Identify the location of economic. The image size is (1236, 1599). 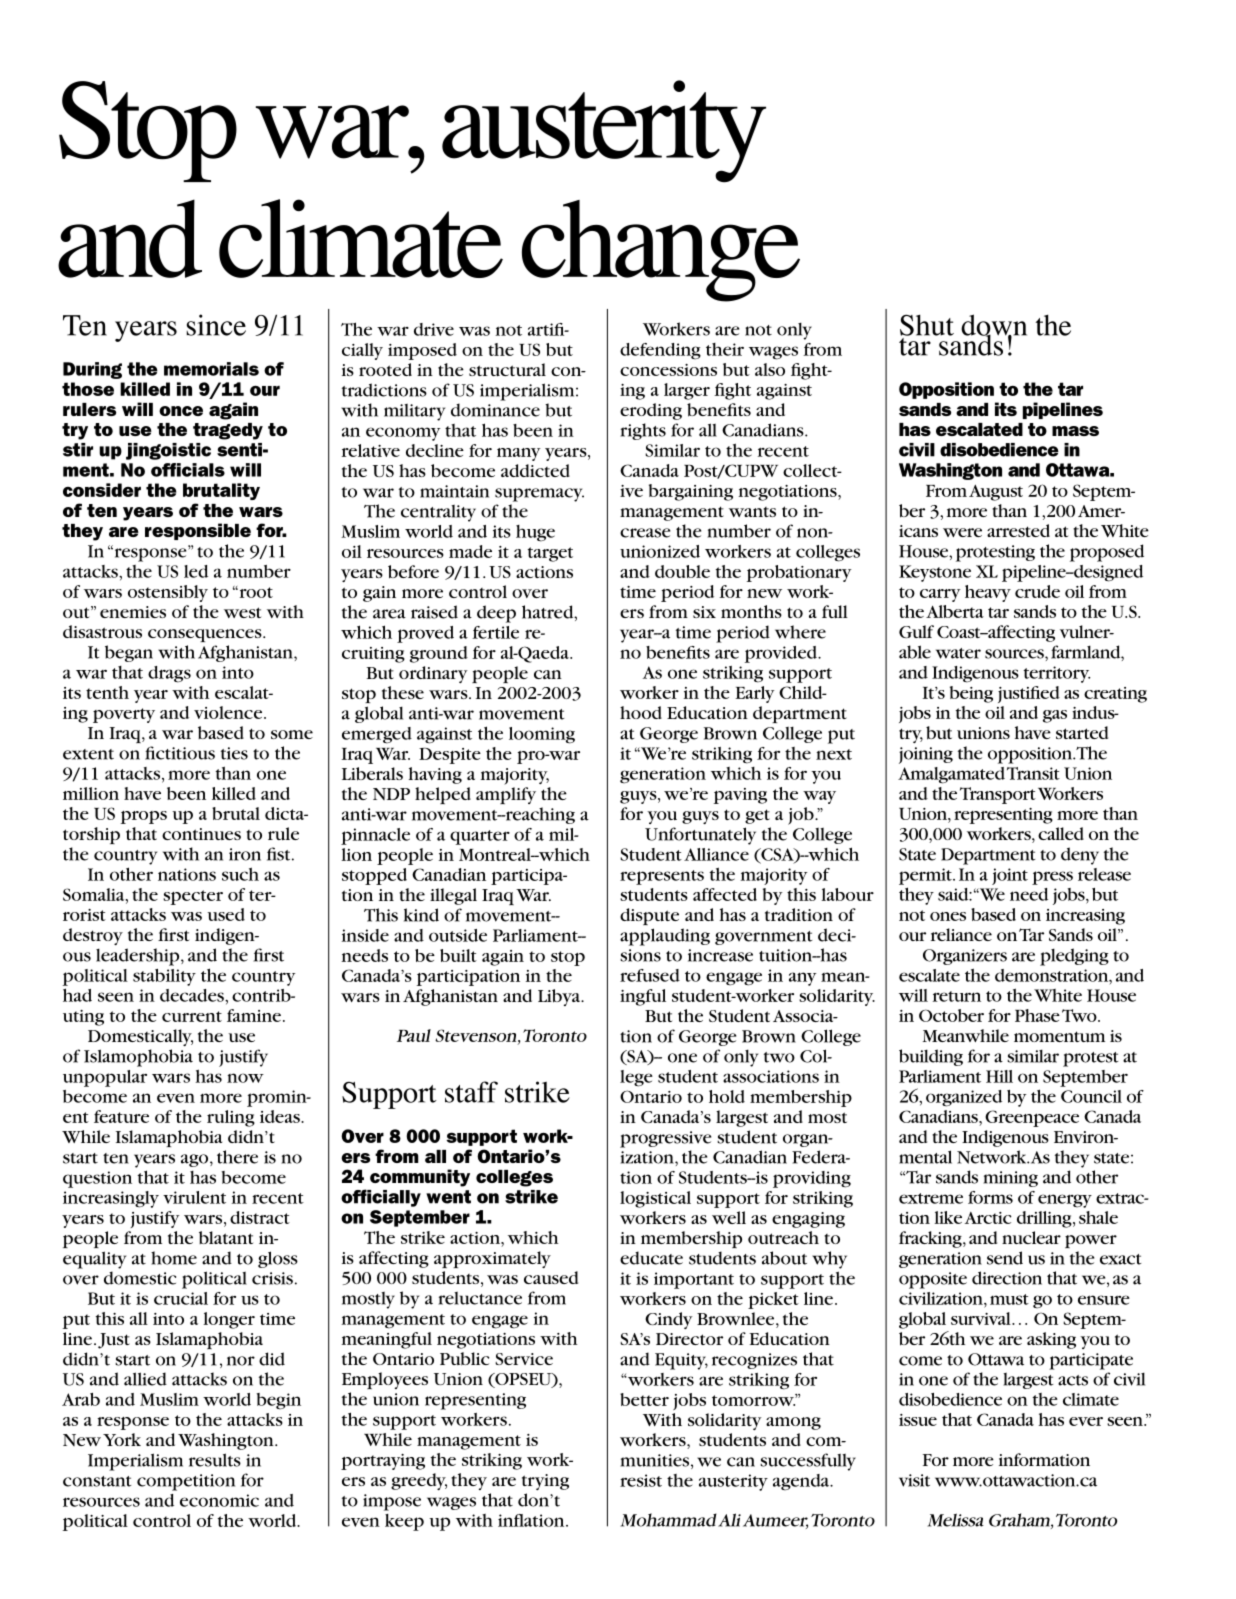
(219, 1500).
